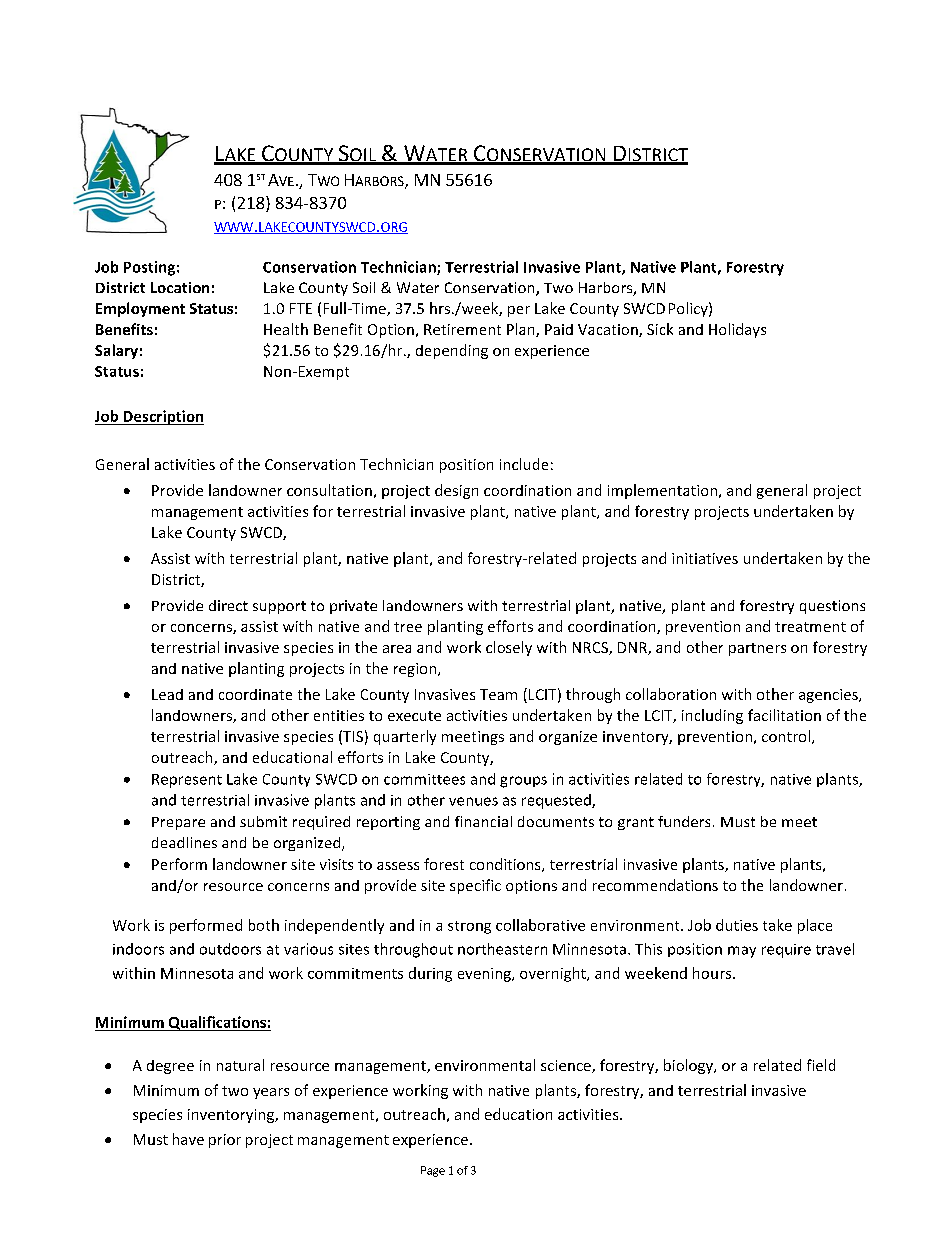 This screenshot has height=1233, width=952. Describe the element at coordinates (737, 330) in the screenshot. I see `Holidays` at that location.
